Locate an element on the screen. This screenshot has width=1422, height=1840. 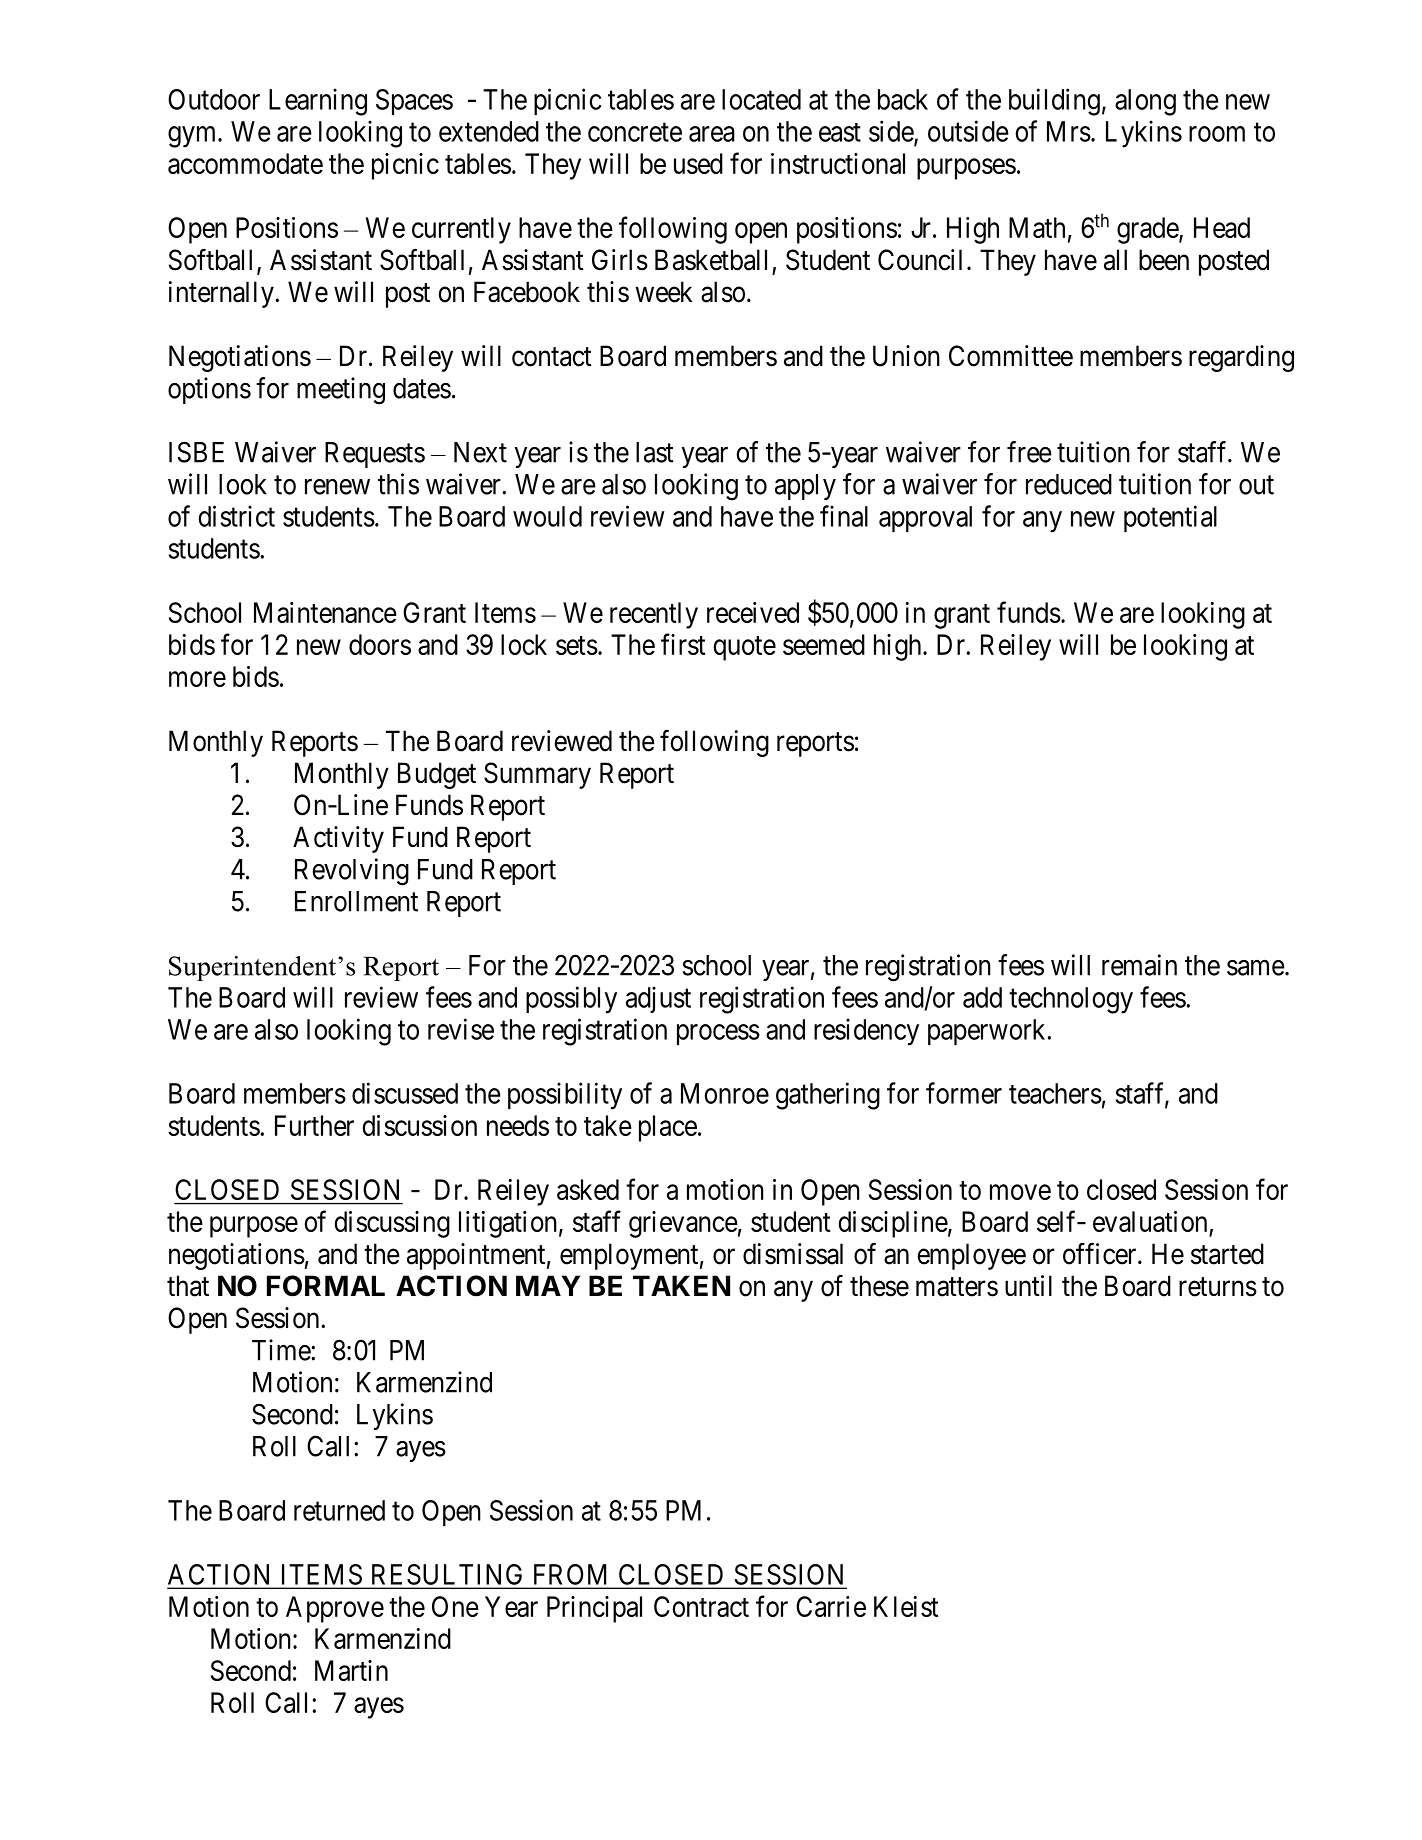
renew is located at coordinates (337, 487).
